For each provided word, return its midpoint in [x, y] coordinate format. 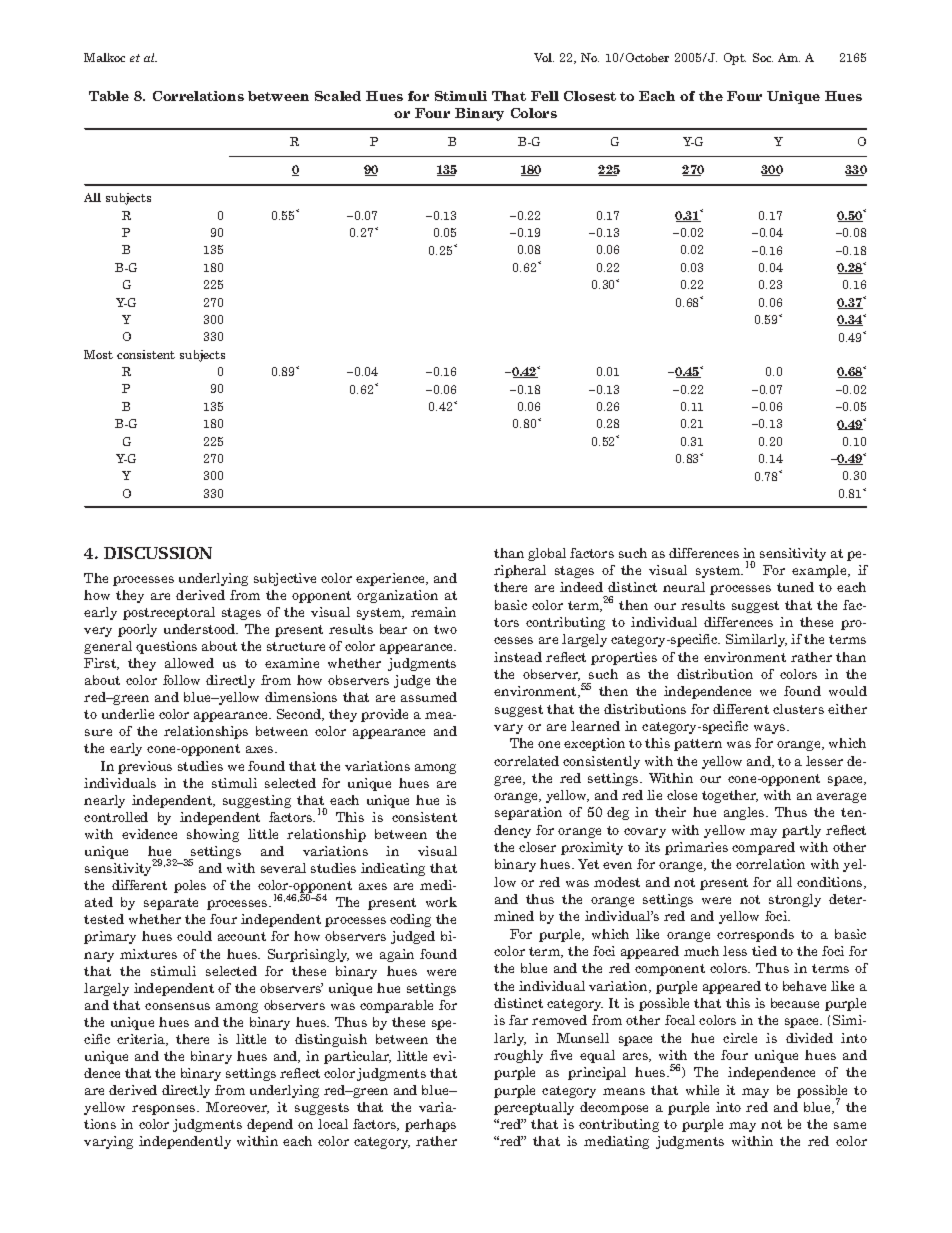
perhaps [430, 1125]
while [702, 1090]
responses [165, 1110]
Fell [545, 96]
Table [109, 96]
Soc [763, 57]
